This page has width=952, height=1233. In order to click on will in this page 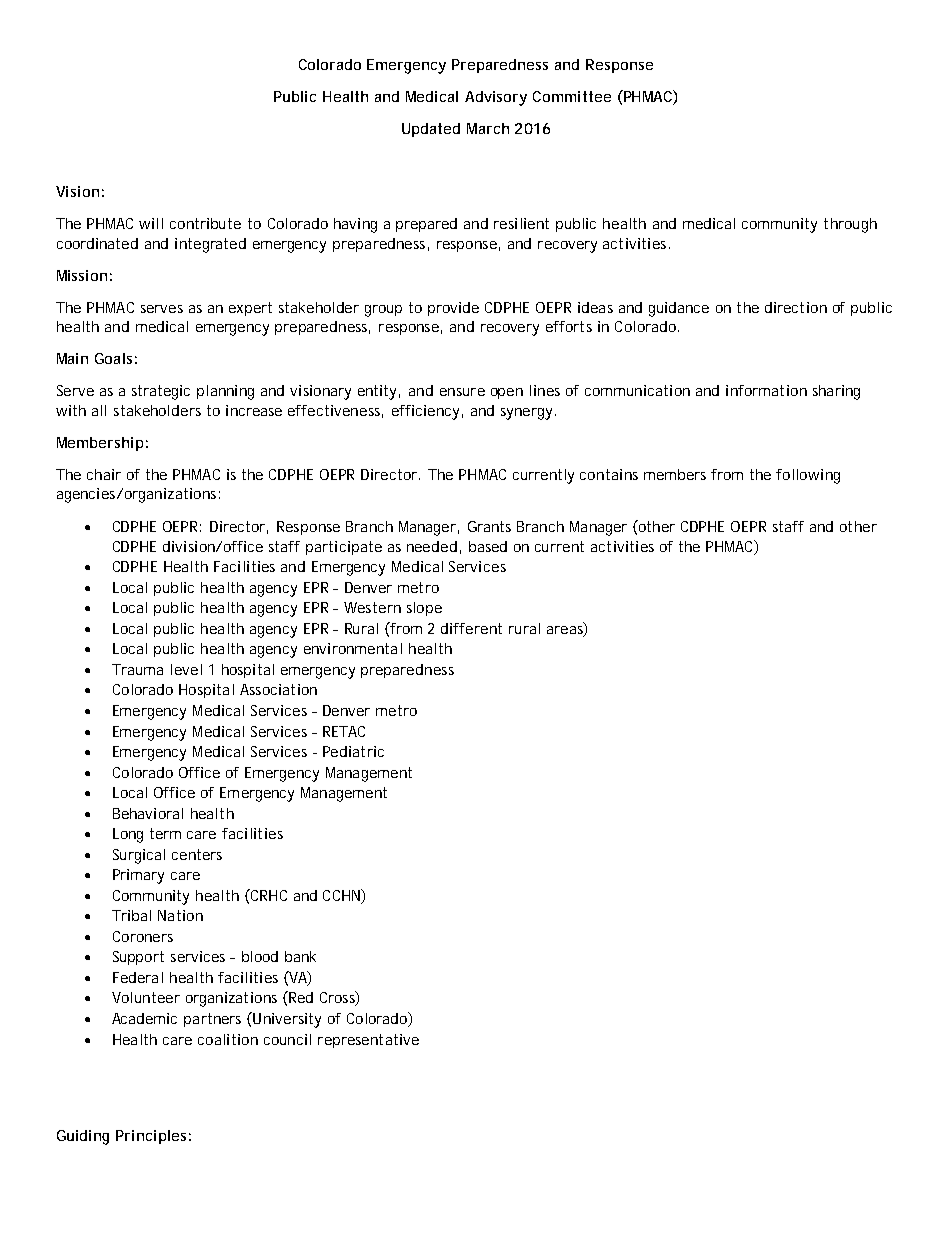, I will do `click(151, 223)`.
